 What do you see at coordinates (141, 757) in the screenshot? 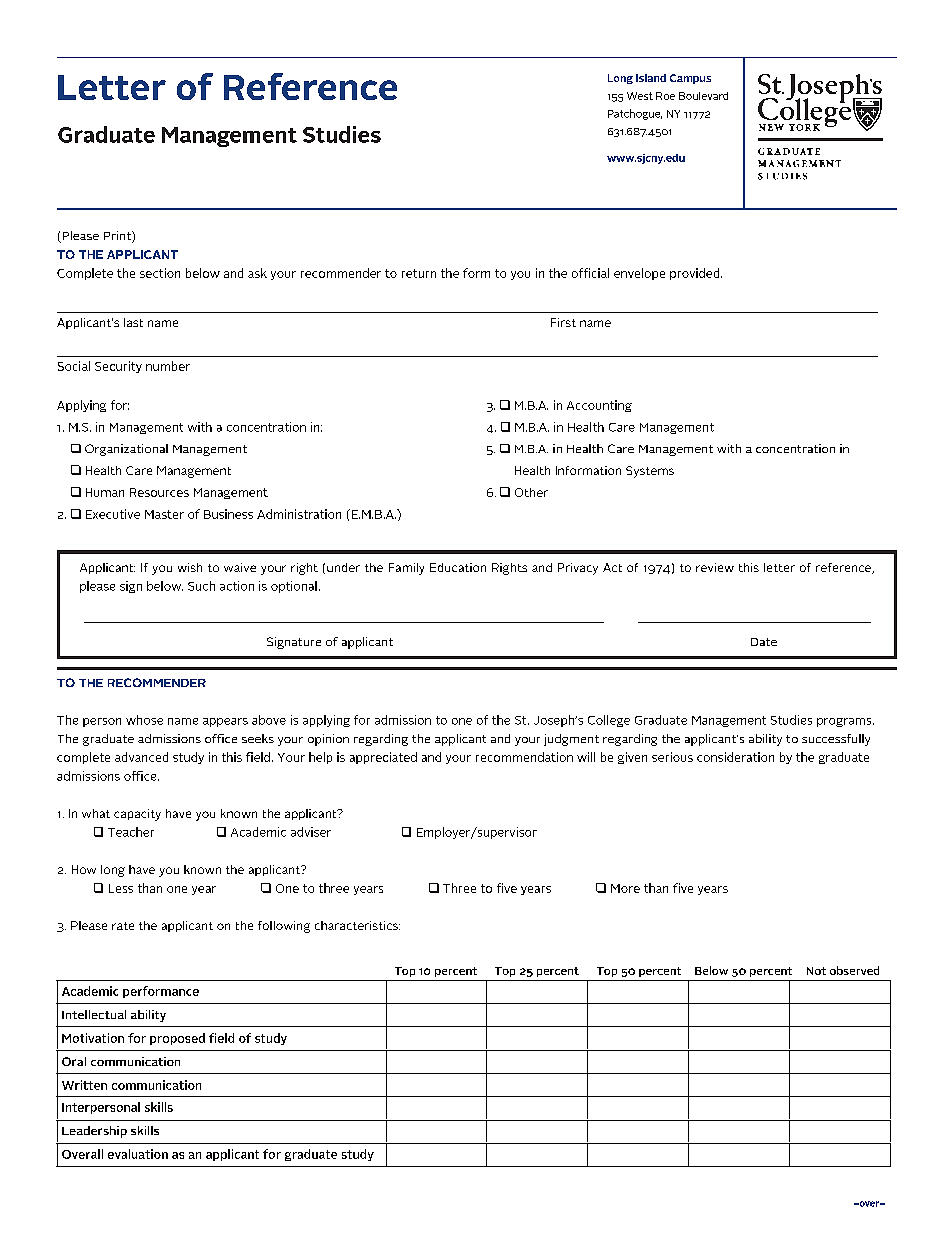
I see `advanced` at bounding box center [141, 757].
